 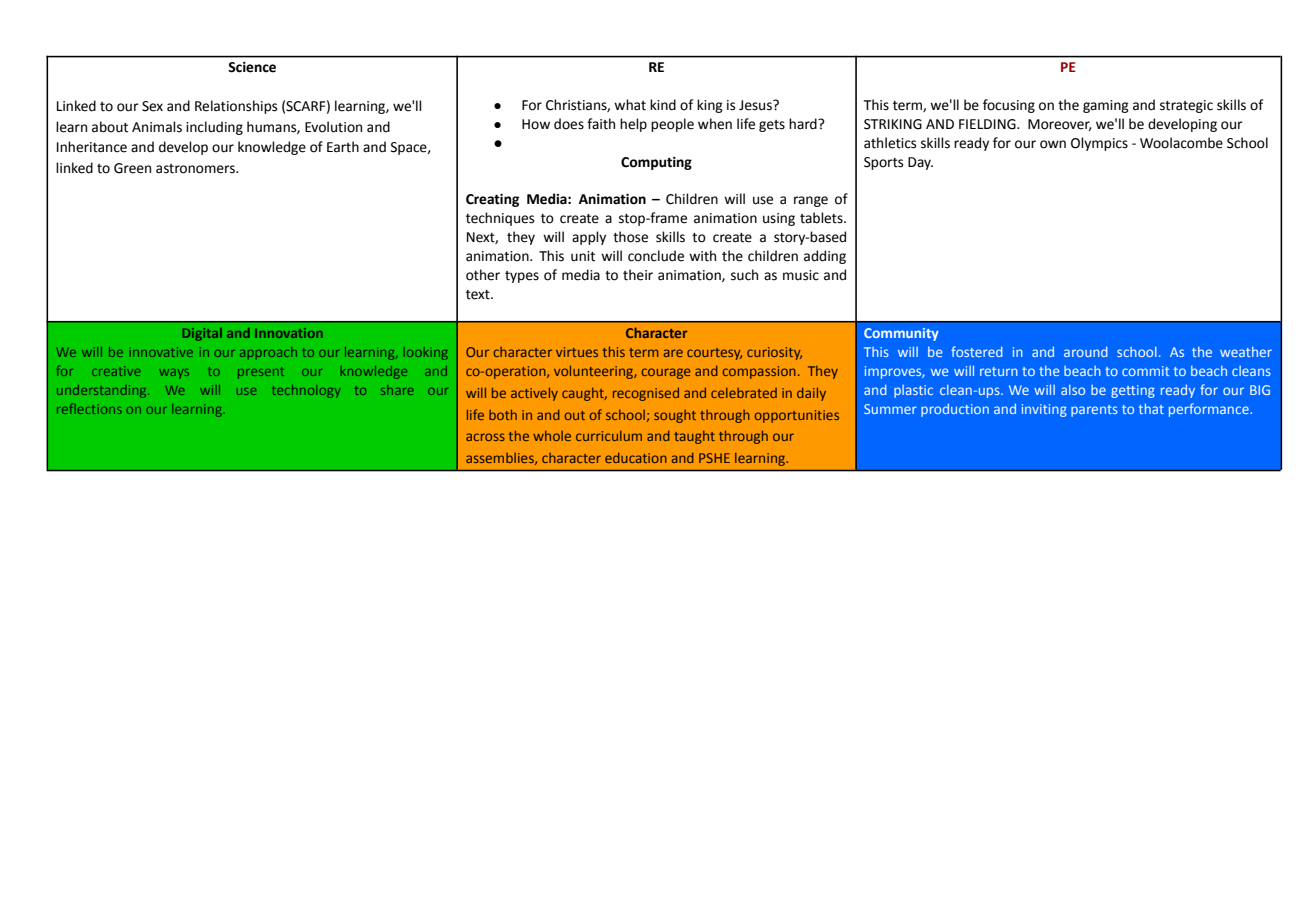 What do you see at coordinates (485, 437) in the document?
I see `across` at bounding box center [485, 437].
